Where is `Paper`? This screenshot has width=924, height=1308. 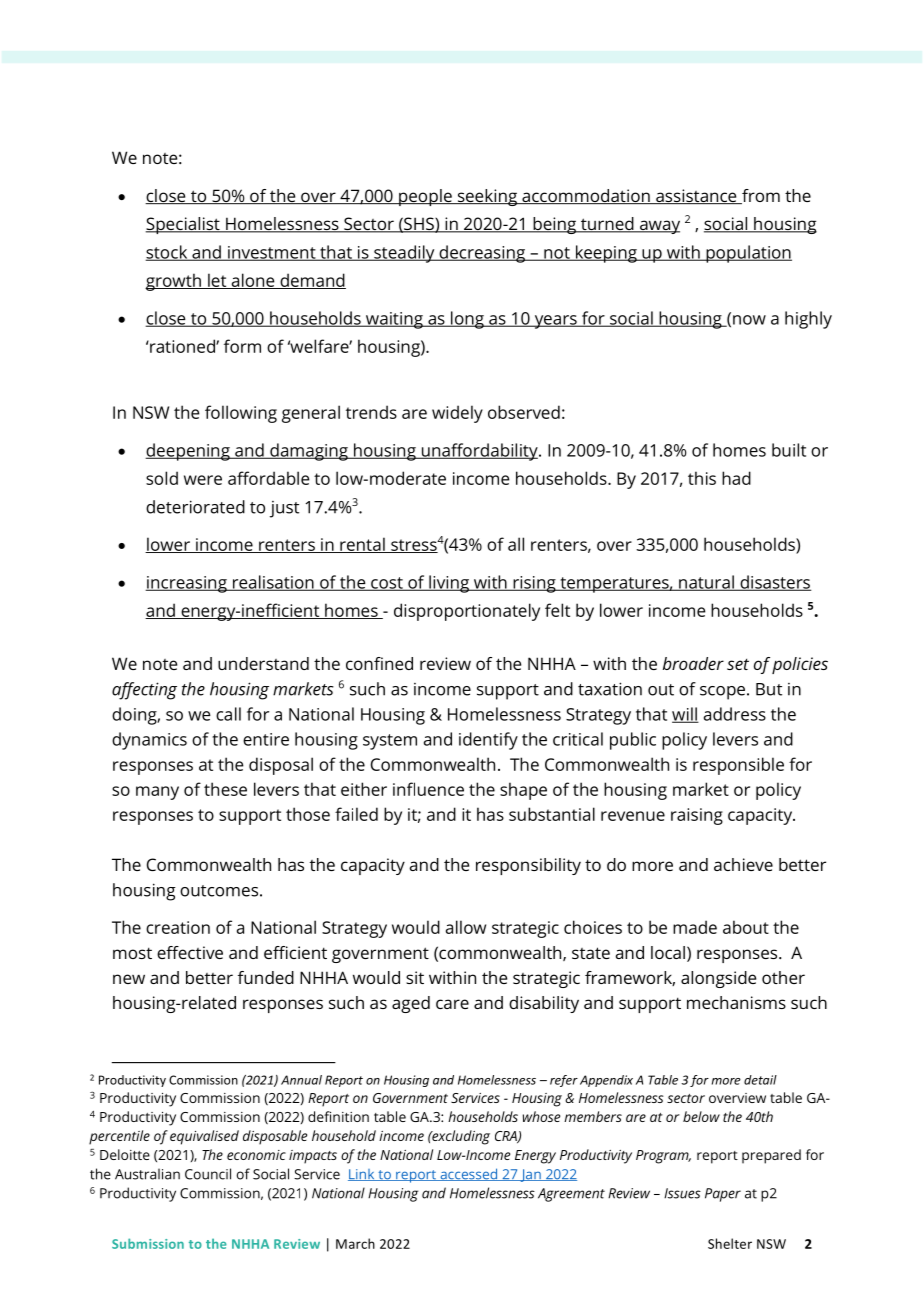
Paper is located at coordinates (723, 1195).
